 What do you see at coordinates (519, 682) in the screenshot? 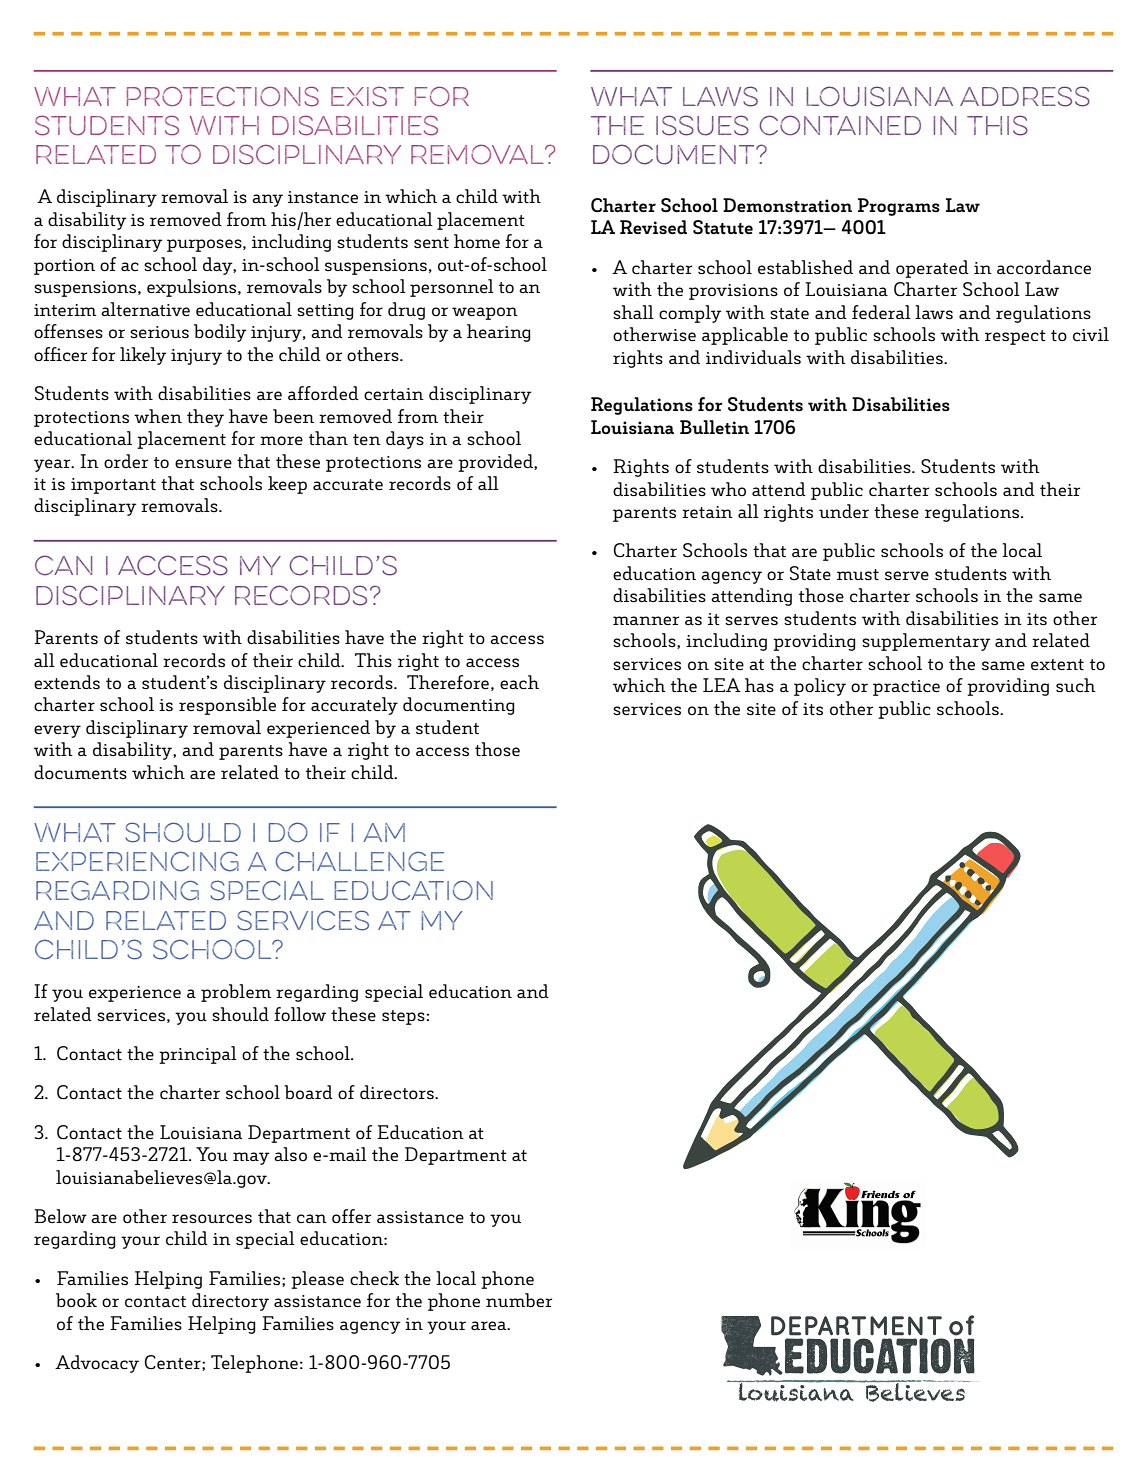
I see `each` at bounding box center [519, 682].
